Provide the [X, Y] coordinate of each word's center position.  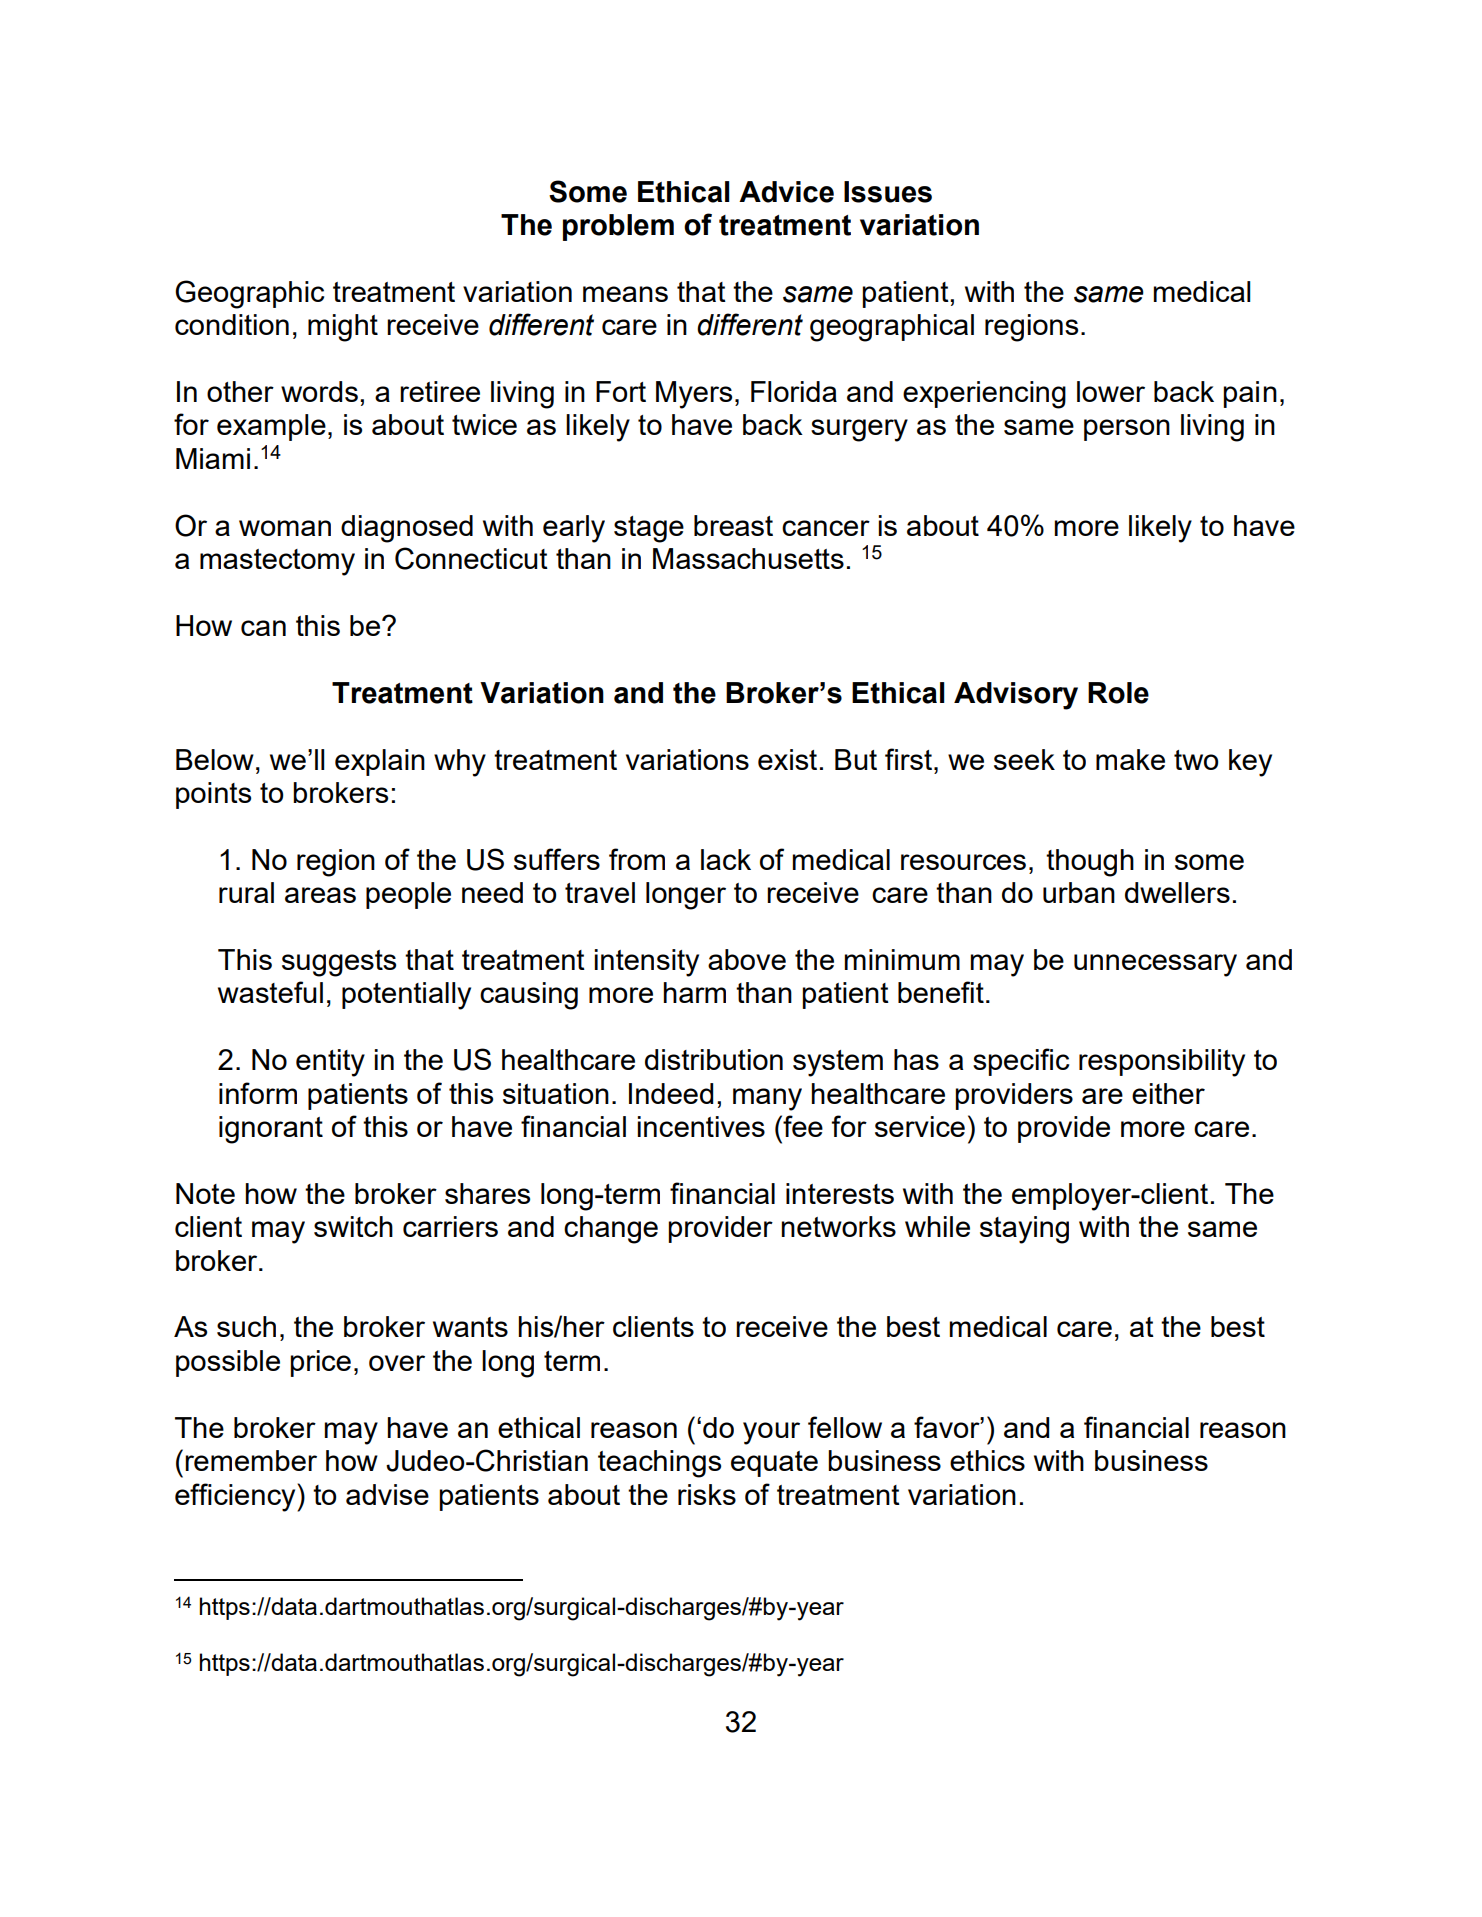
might [343, 328]
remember [251, 1460]
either [1168, 1093]
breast [733, 525]
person [1127, 430]
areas [320, 895]
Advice [786, 192]
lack [726, 859]
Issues [888, 192]
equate [774, 1464]
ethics [987, 1460]
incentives [701, 1126]
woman [285, 528]
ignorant [271, 1130]
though [1090, 863]
